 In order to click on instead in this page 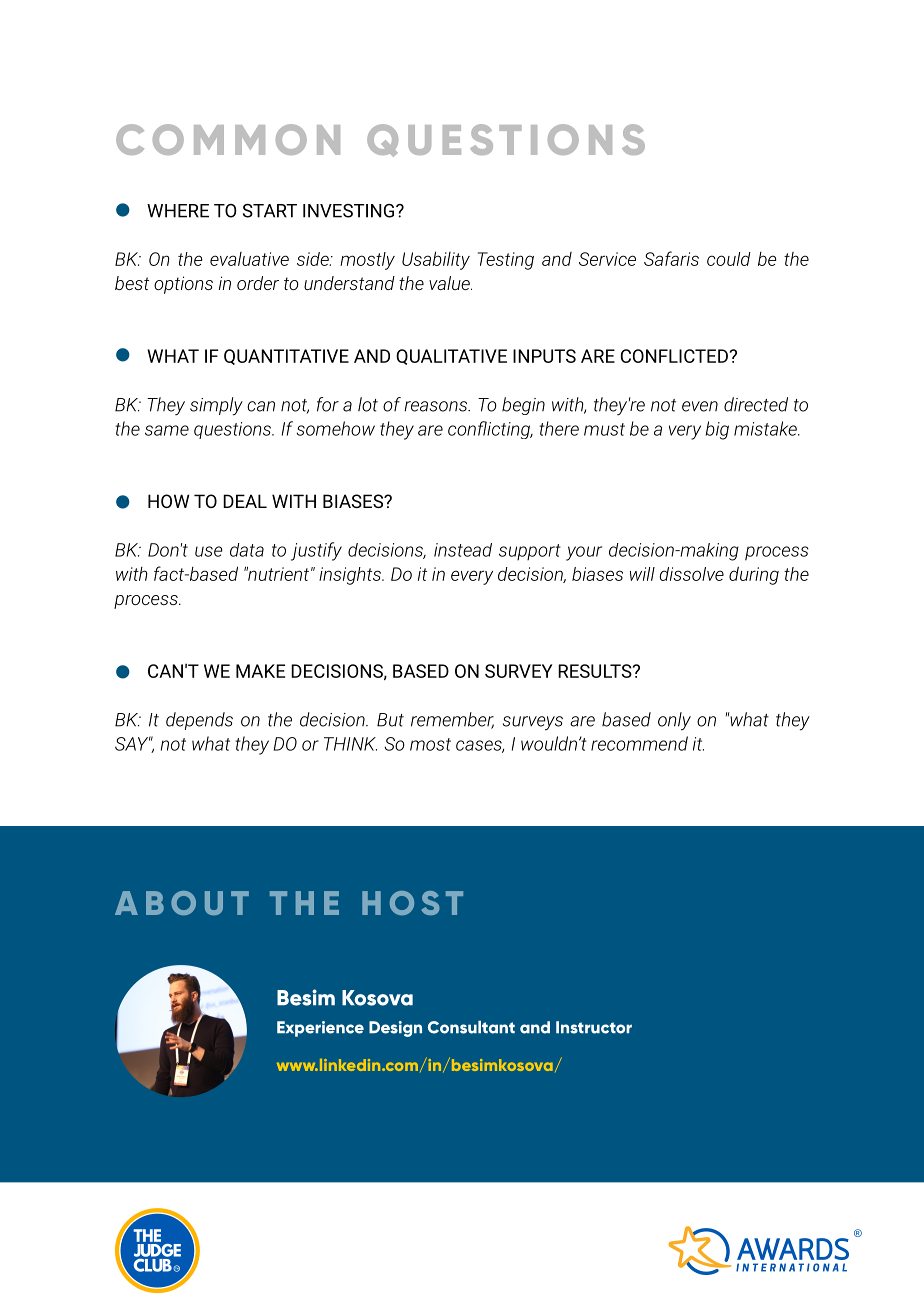, I will do `click(463, 550)`.
